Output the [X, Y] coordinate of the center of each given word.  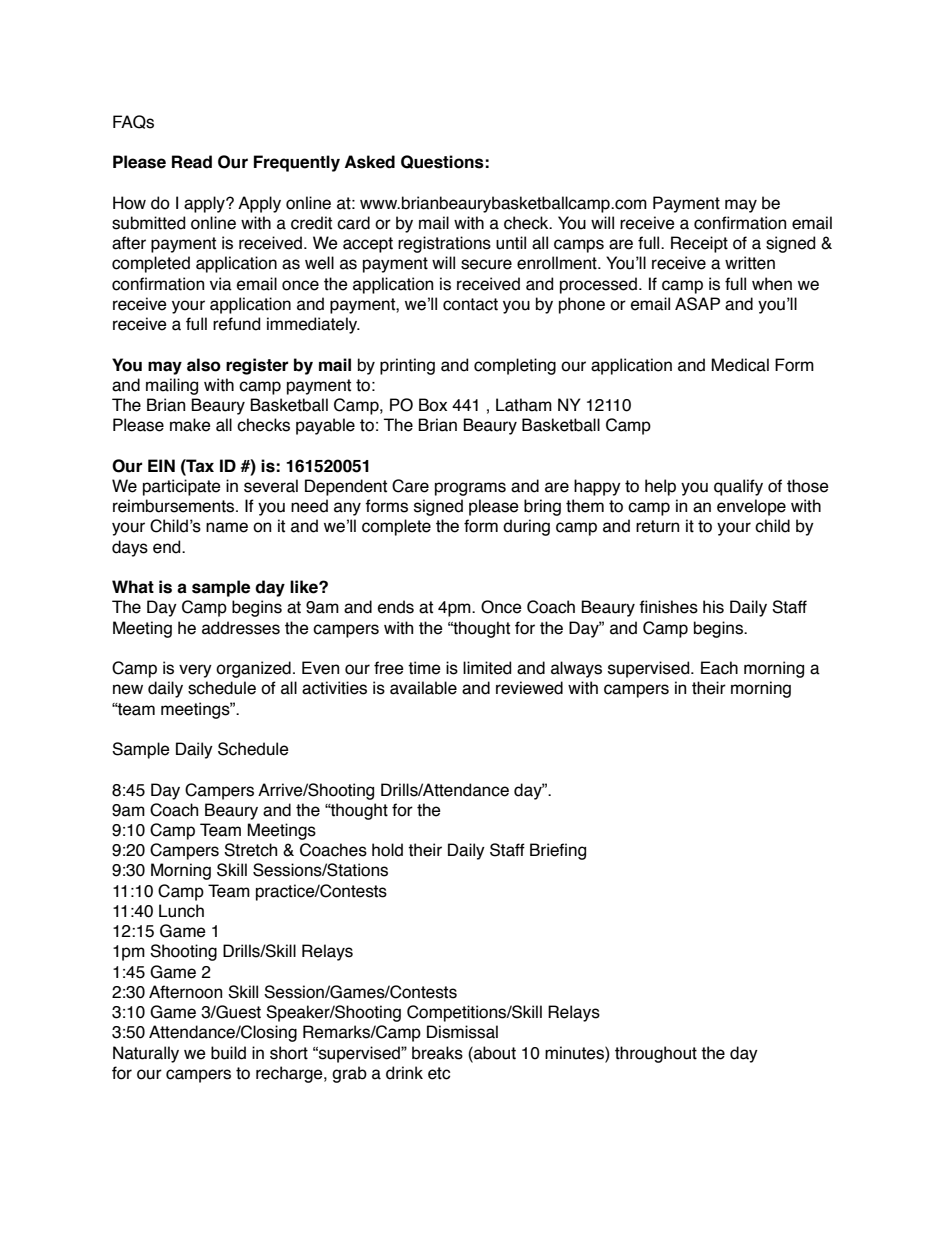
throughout [656, 1054]
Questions [442, 162]
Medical [740, 365]
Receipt [699, 244]
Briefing [558, 851]
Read [192, 162]
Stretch [250, 850]
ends [396, 607]
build [228, 1053]
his [713, 607]
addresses [241, 628]
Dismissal [462, 1032]
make [190, 425]
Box [433, 405]
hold [387, 850]
